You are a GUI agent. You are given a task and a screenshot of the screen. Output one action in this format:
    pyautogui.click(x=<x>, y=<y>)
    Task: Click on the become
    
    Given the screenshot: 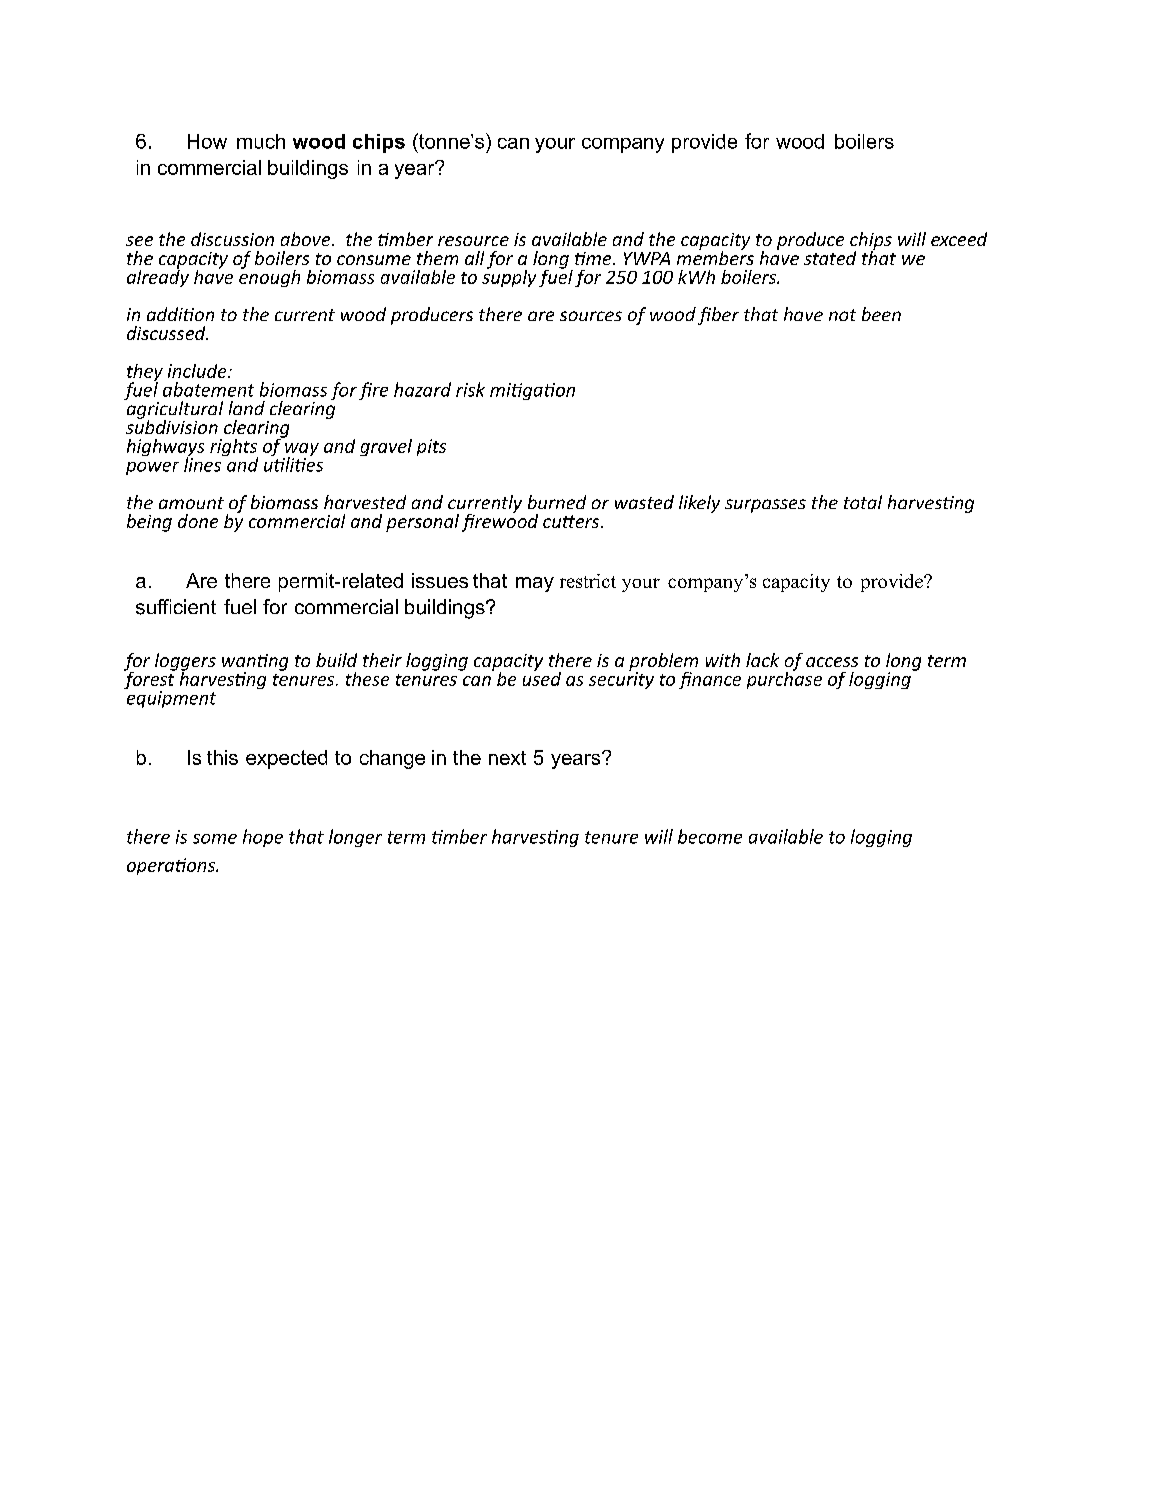 What is the action you would take?
    pyautogui.click(x=710, y=836)
